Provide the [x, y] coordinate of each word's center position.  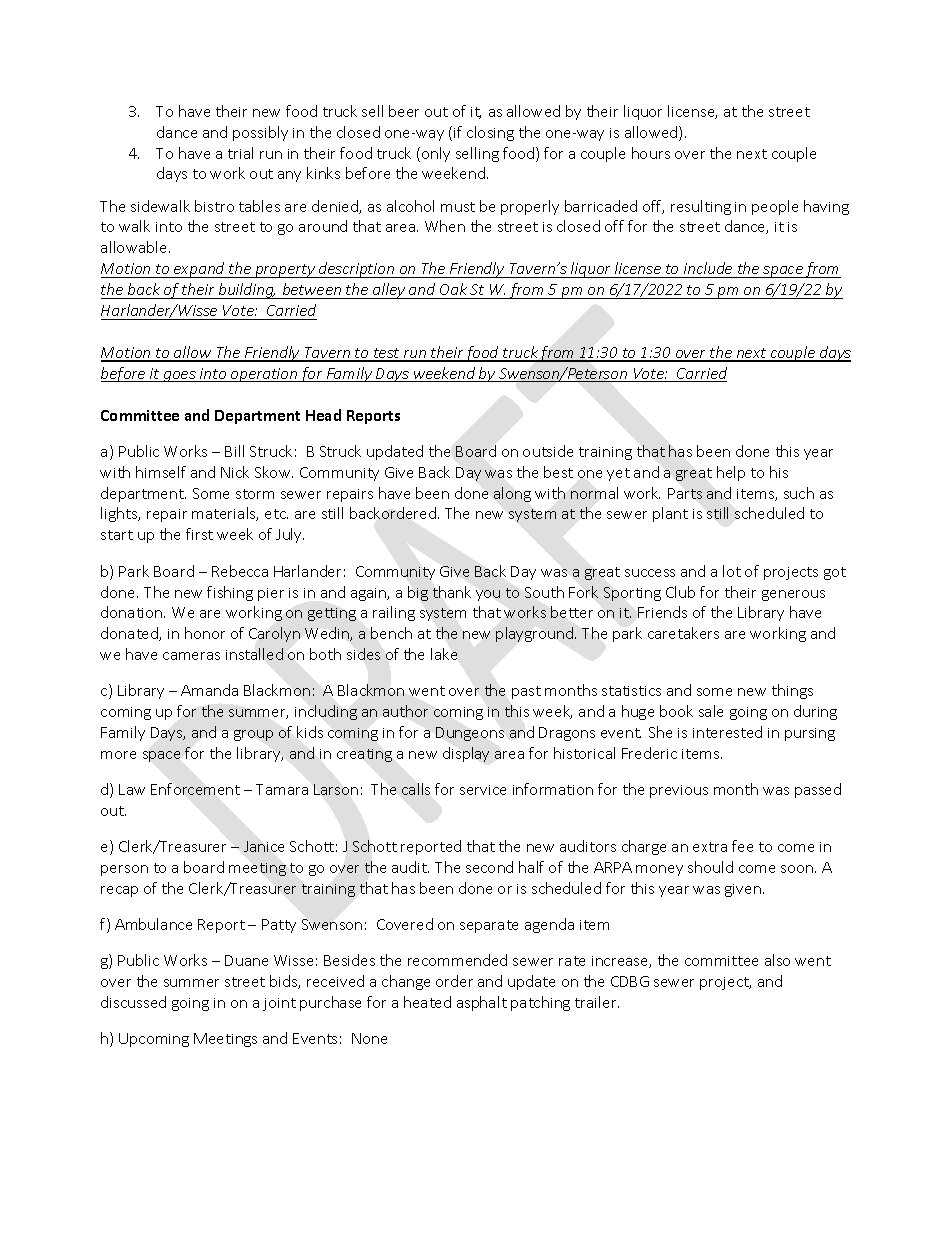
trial [240, 153]
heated [427, 1002]
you [488, 595]
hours [651, 153]
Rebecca [240, 571]
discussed [133, 1002]
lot [732, 571]
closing [490, 133]
